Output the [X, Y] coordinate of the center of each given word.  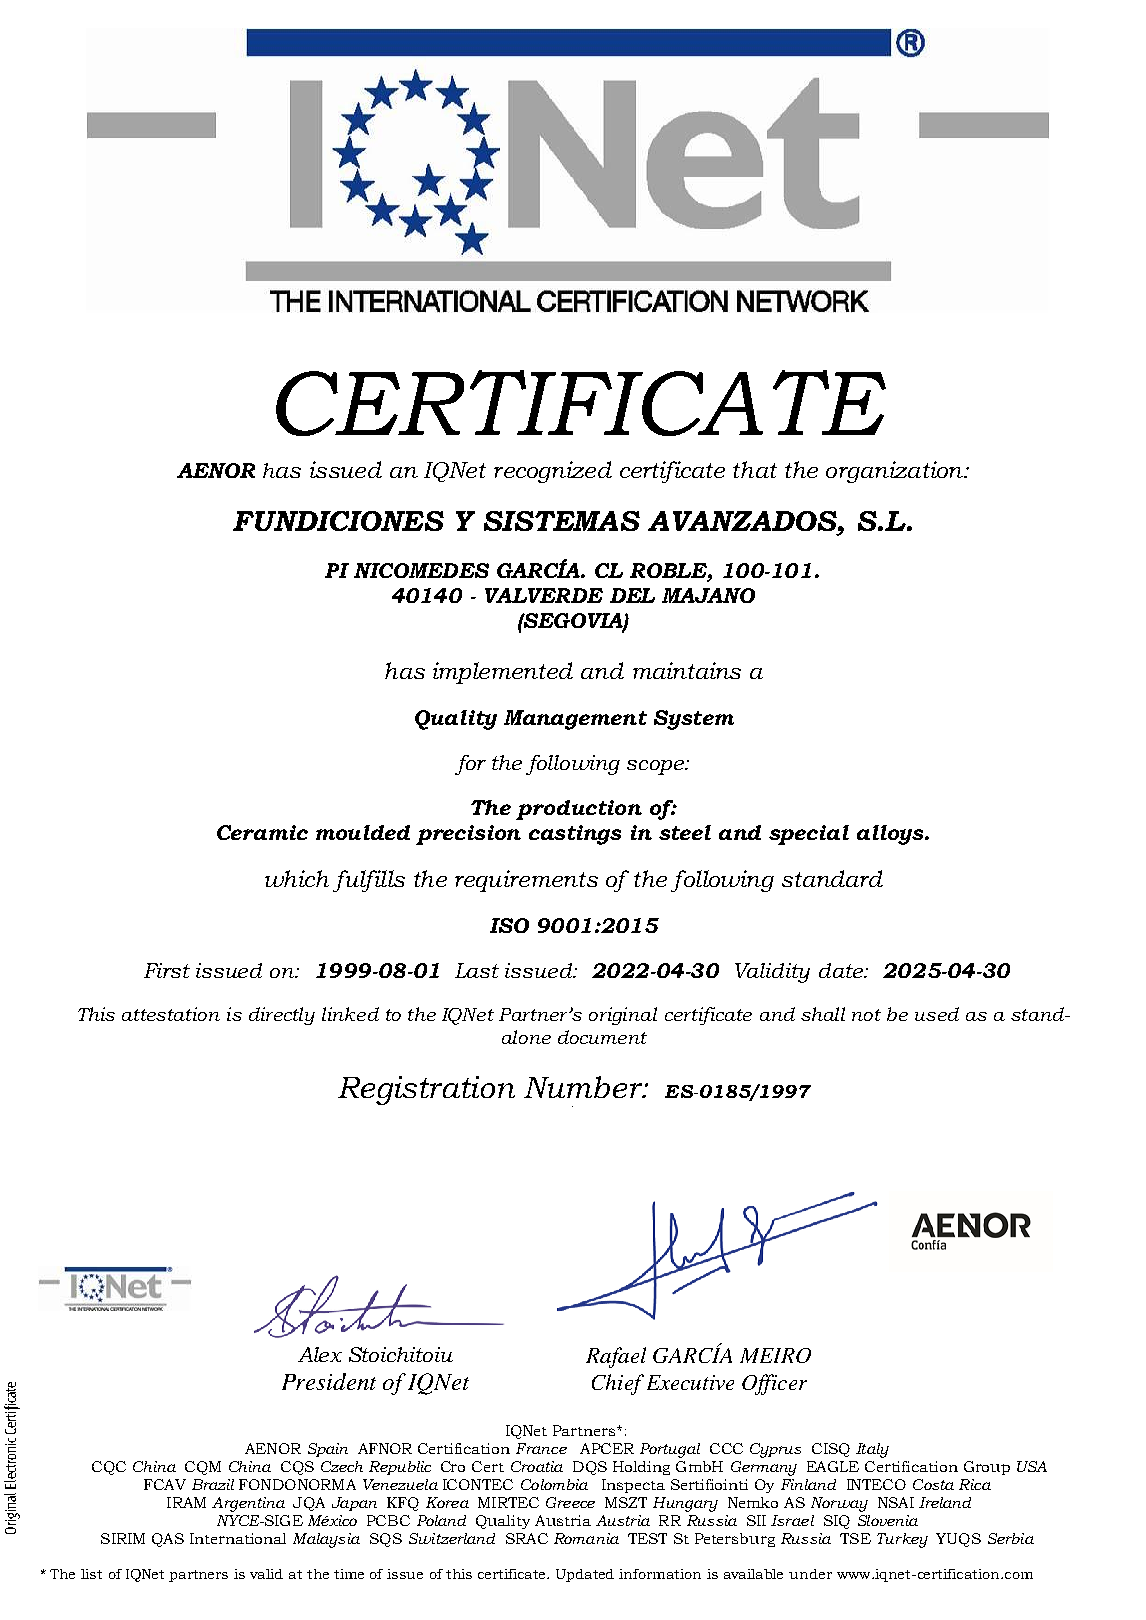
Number [584, 1087]
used [937, 1014]
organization [895, 472]
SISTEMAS [562, 521]
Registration [426, 1090]
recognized [553, 472]
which [297, 878]
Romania [586, 1538]
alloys [891, 835]
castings [575, 835]
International [238, 1538]
